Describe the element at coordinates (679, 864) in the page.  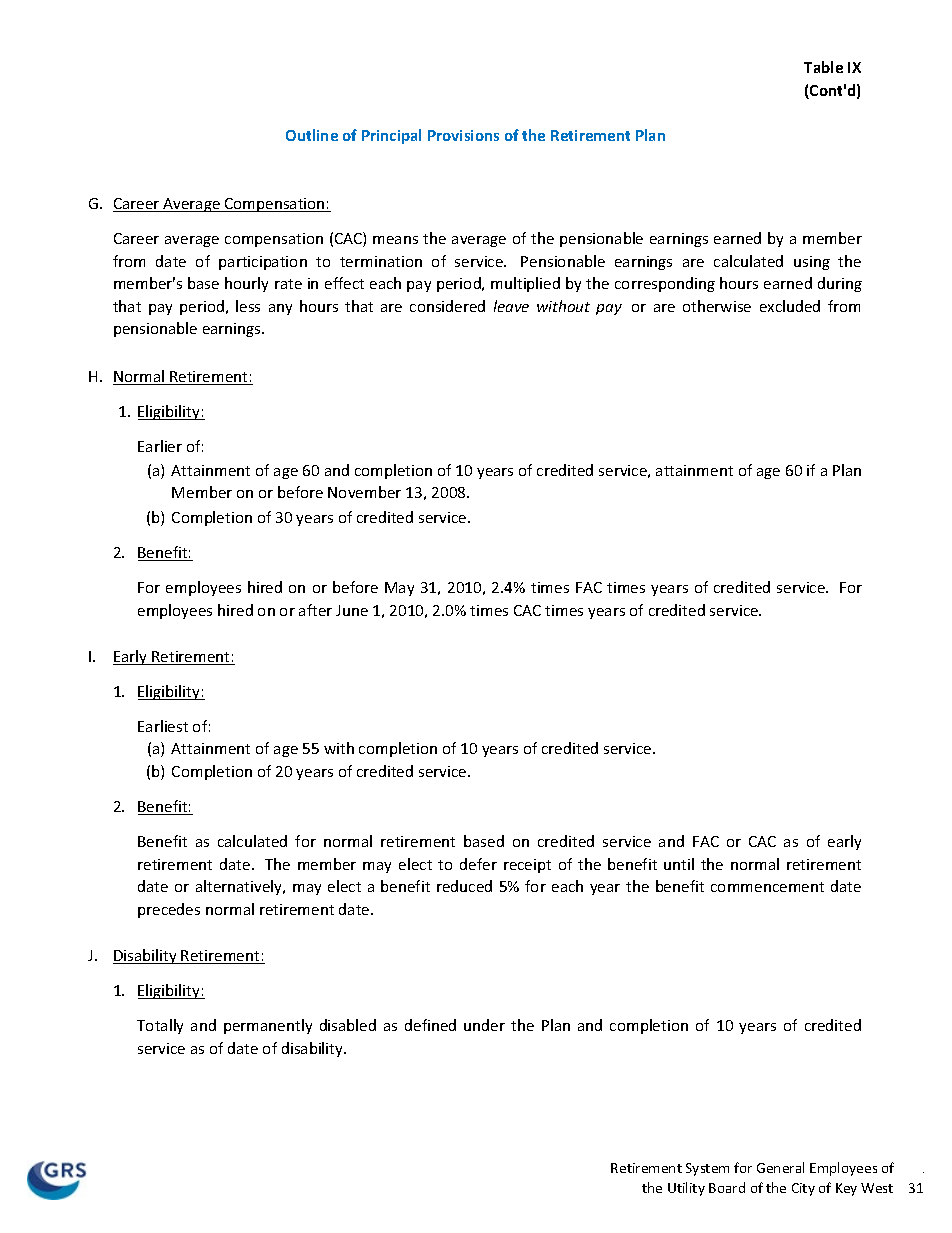
I see `until` at that location.
